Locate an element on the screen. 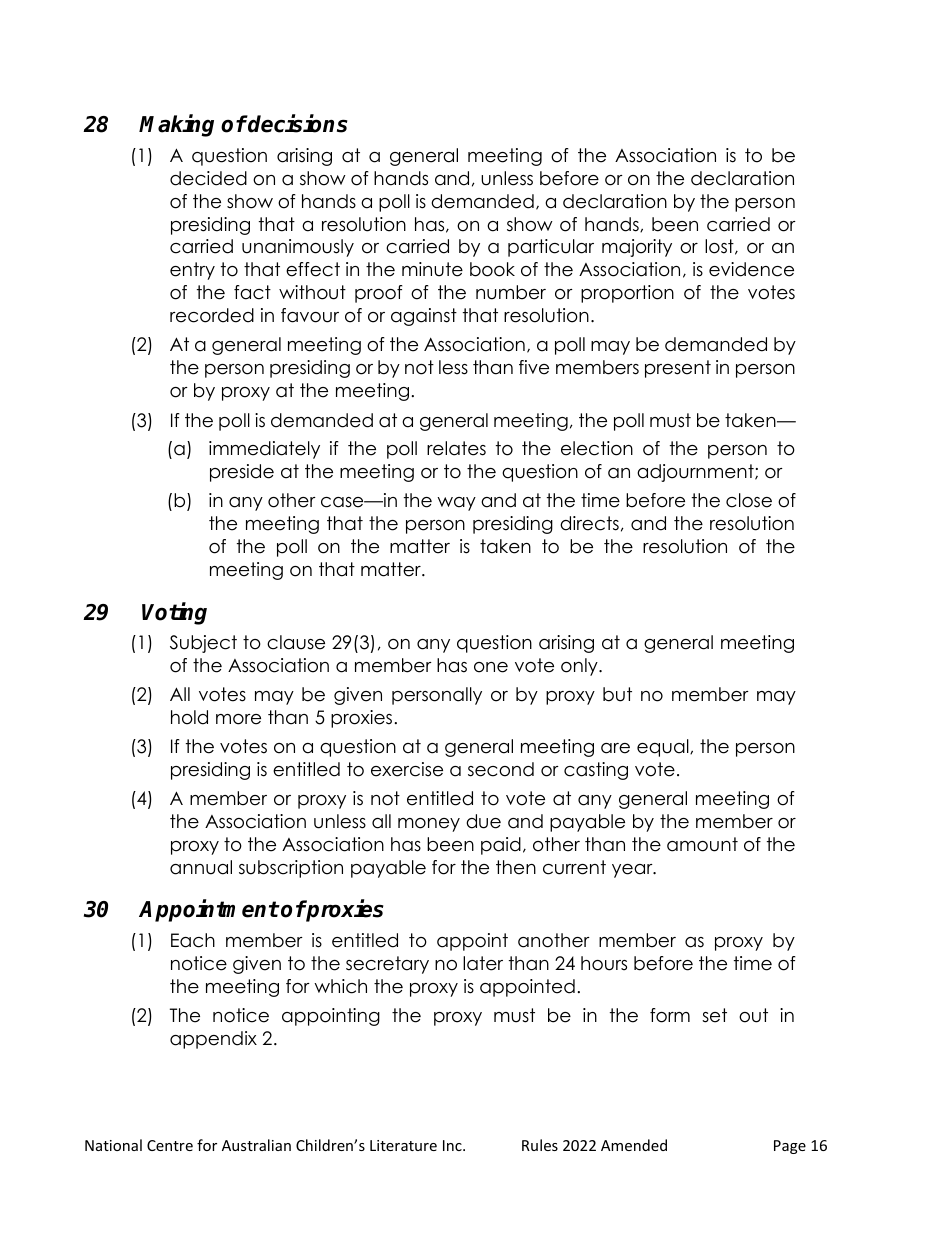 The height and width of the screenshot is (1233, 952). Centre is located at coordinates (170, 1145).
